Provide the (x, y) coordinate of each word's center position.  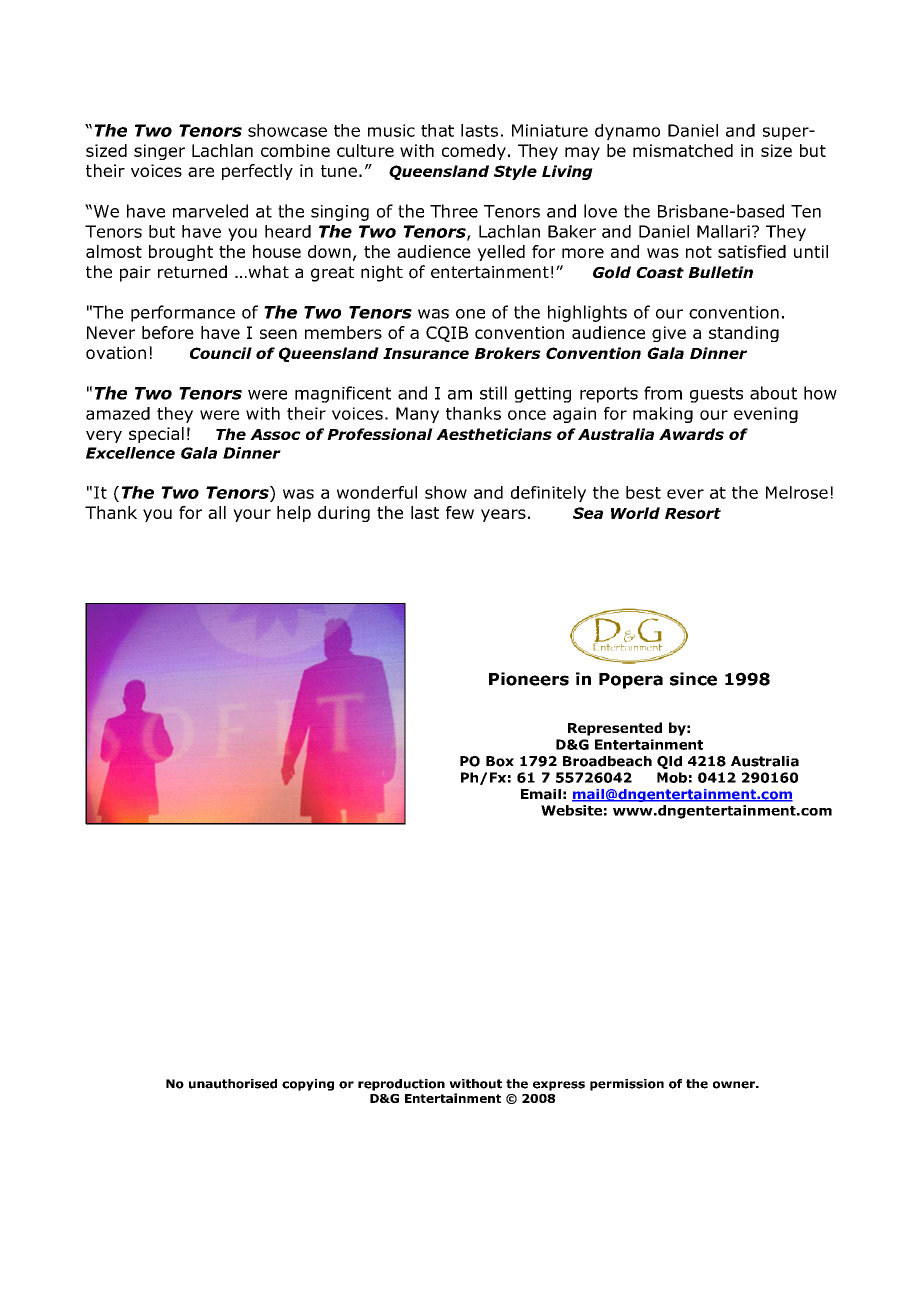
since (693, 679)
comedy (474, 152)
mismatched (683, 150)
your (252, 515)
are (201, 172)
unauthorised (233, 1084)
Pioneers (529, 679)
